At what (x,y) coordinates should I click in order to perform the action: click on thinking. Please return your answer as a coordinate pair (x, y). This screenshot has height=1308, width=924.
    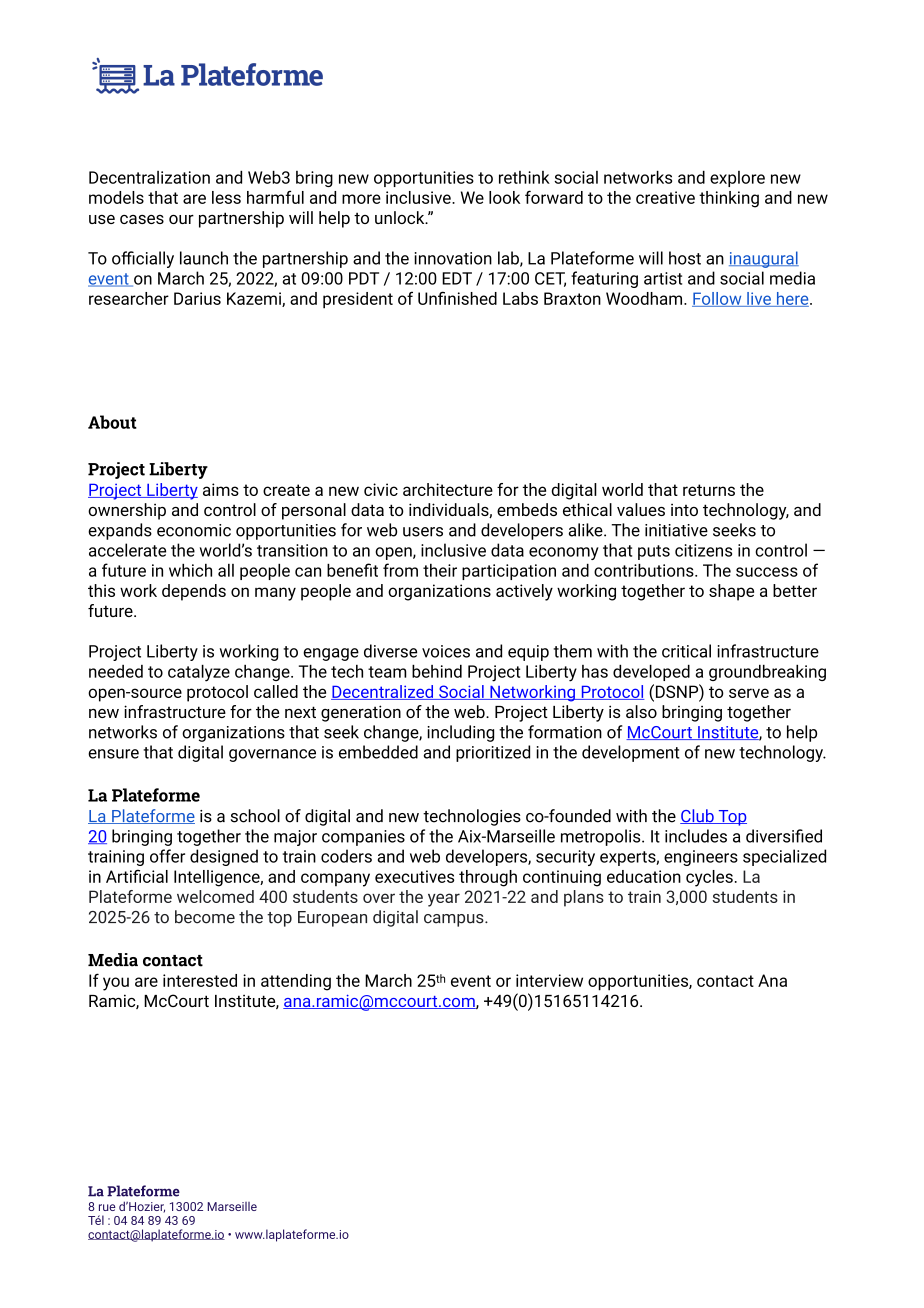
    Looking at the image, I should click on (729, 199).
